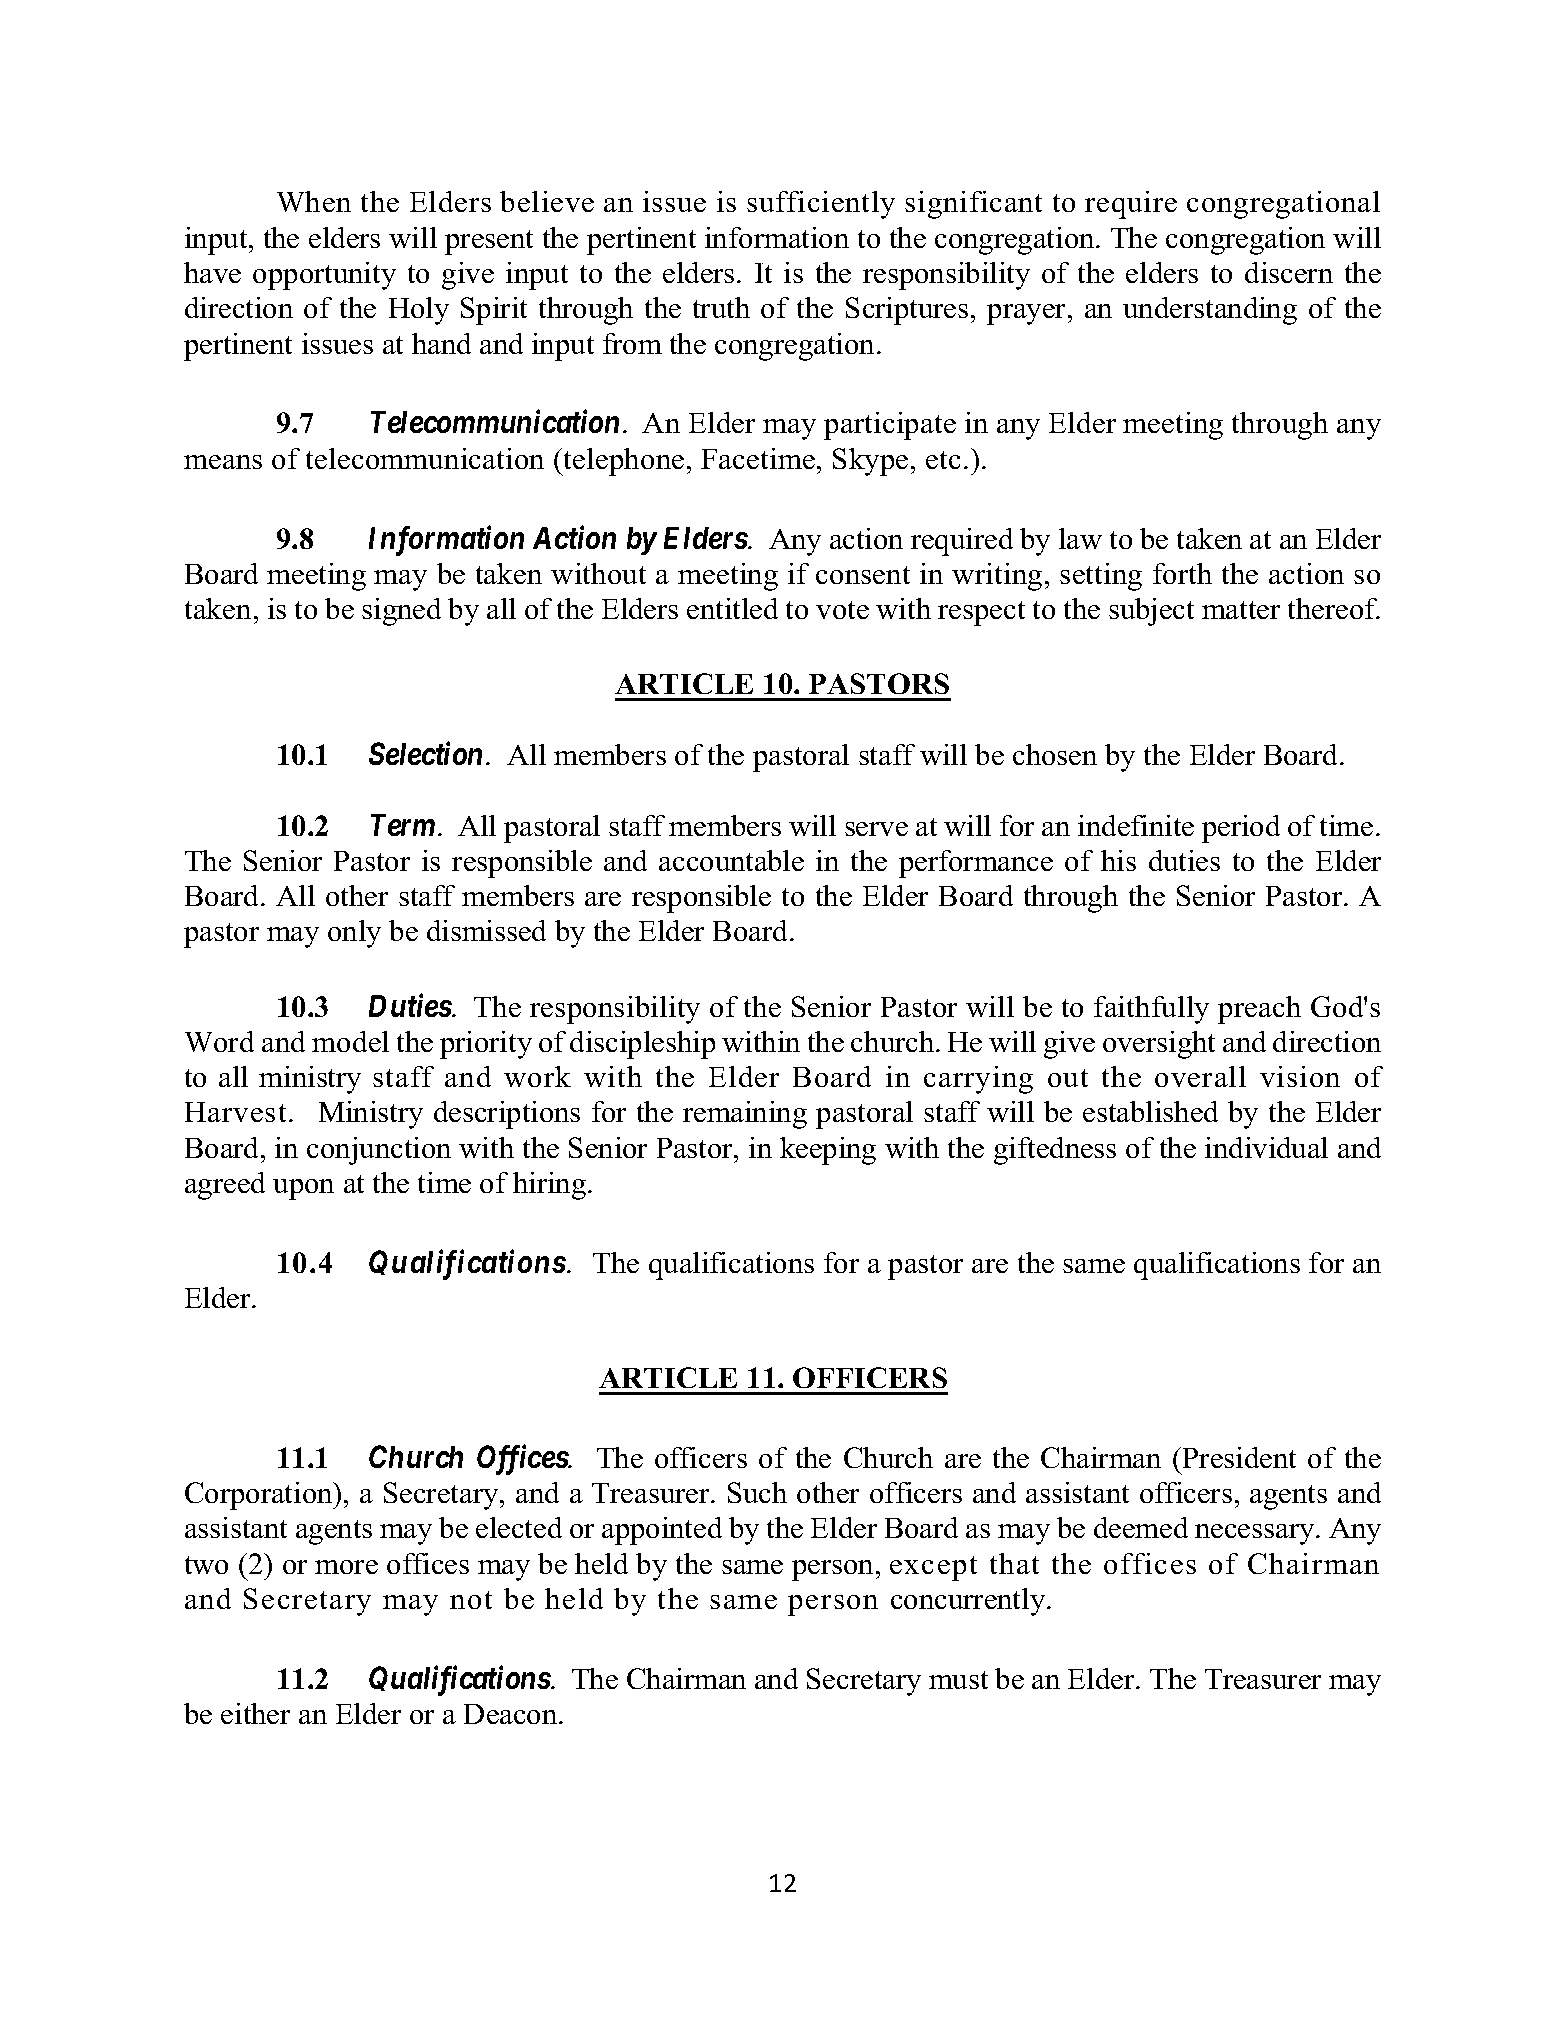  Describe the element at coordinates (1210, 311) in the screenshot. I see `understanding` at that location.
